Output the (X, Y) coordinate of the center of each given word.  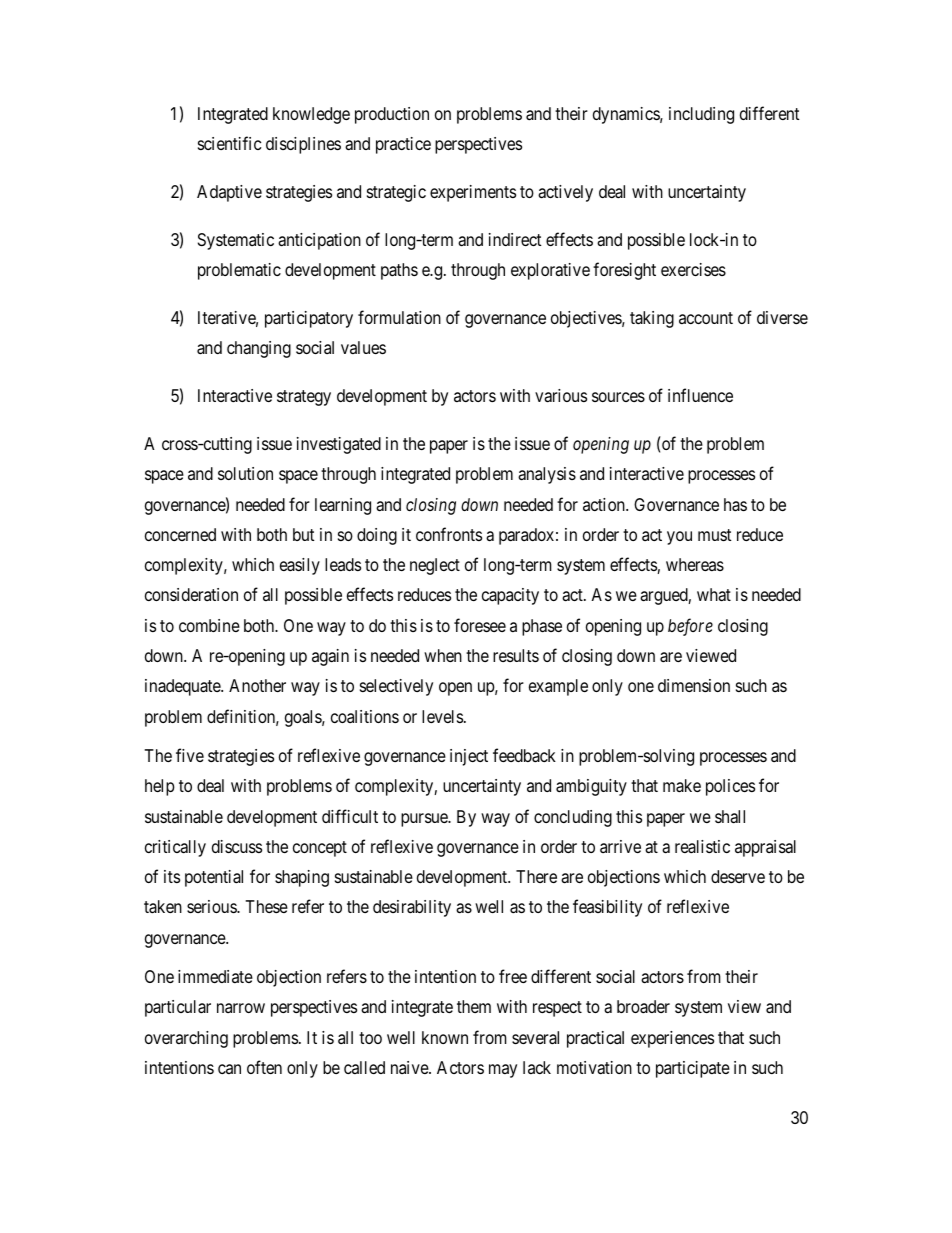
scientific (229, 143)
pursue (425, 820)
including (701, 115)
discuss (237, 846)
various (561, 396)
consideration (191, 594)
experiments (473, 193)
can (229, 1069)
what (714, 595)
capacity (510, 596)
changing (259, 349)
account (706, 318)
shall (730, 817)
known (445, 1037)
